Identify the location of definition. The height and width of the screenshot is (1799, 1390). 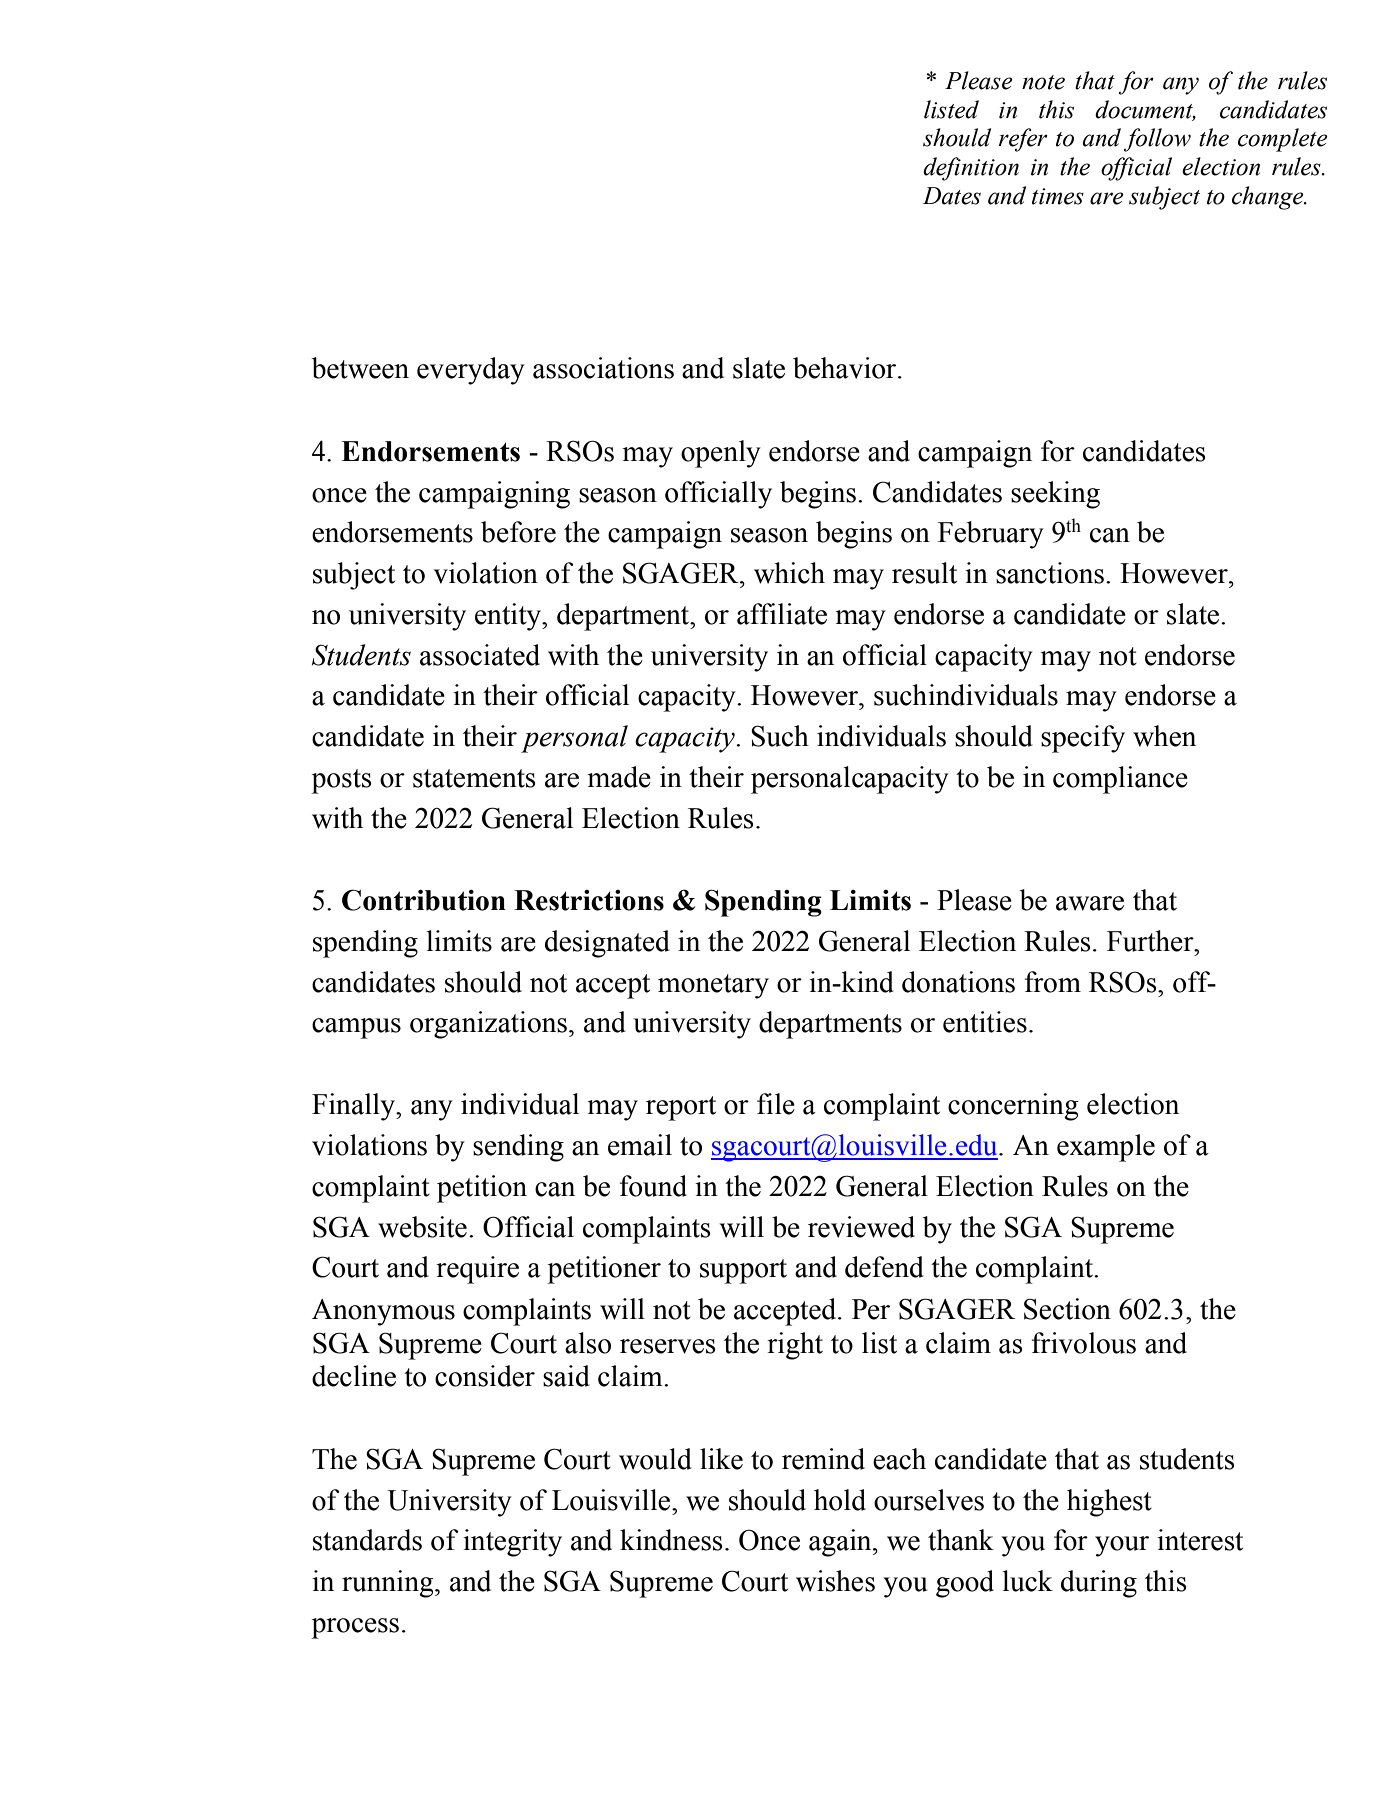
(971, 169).
